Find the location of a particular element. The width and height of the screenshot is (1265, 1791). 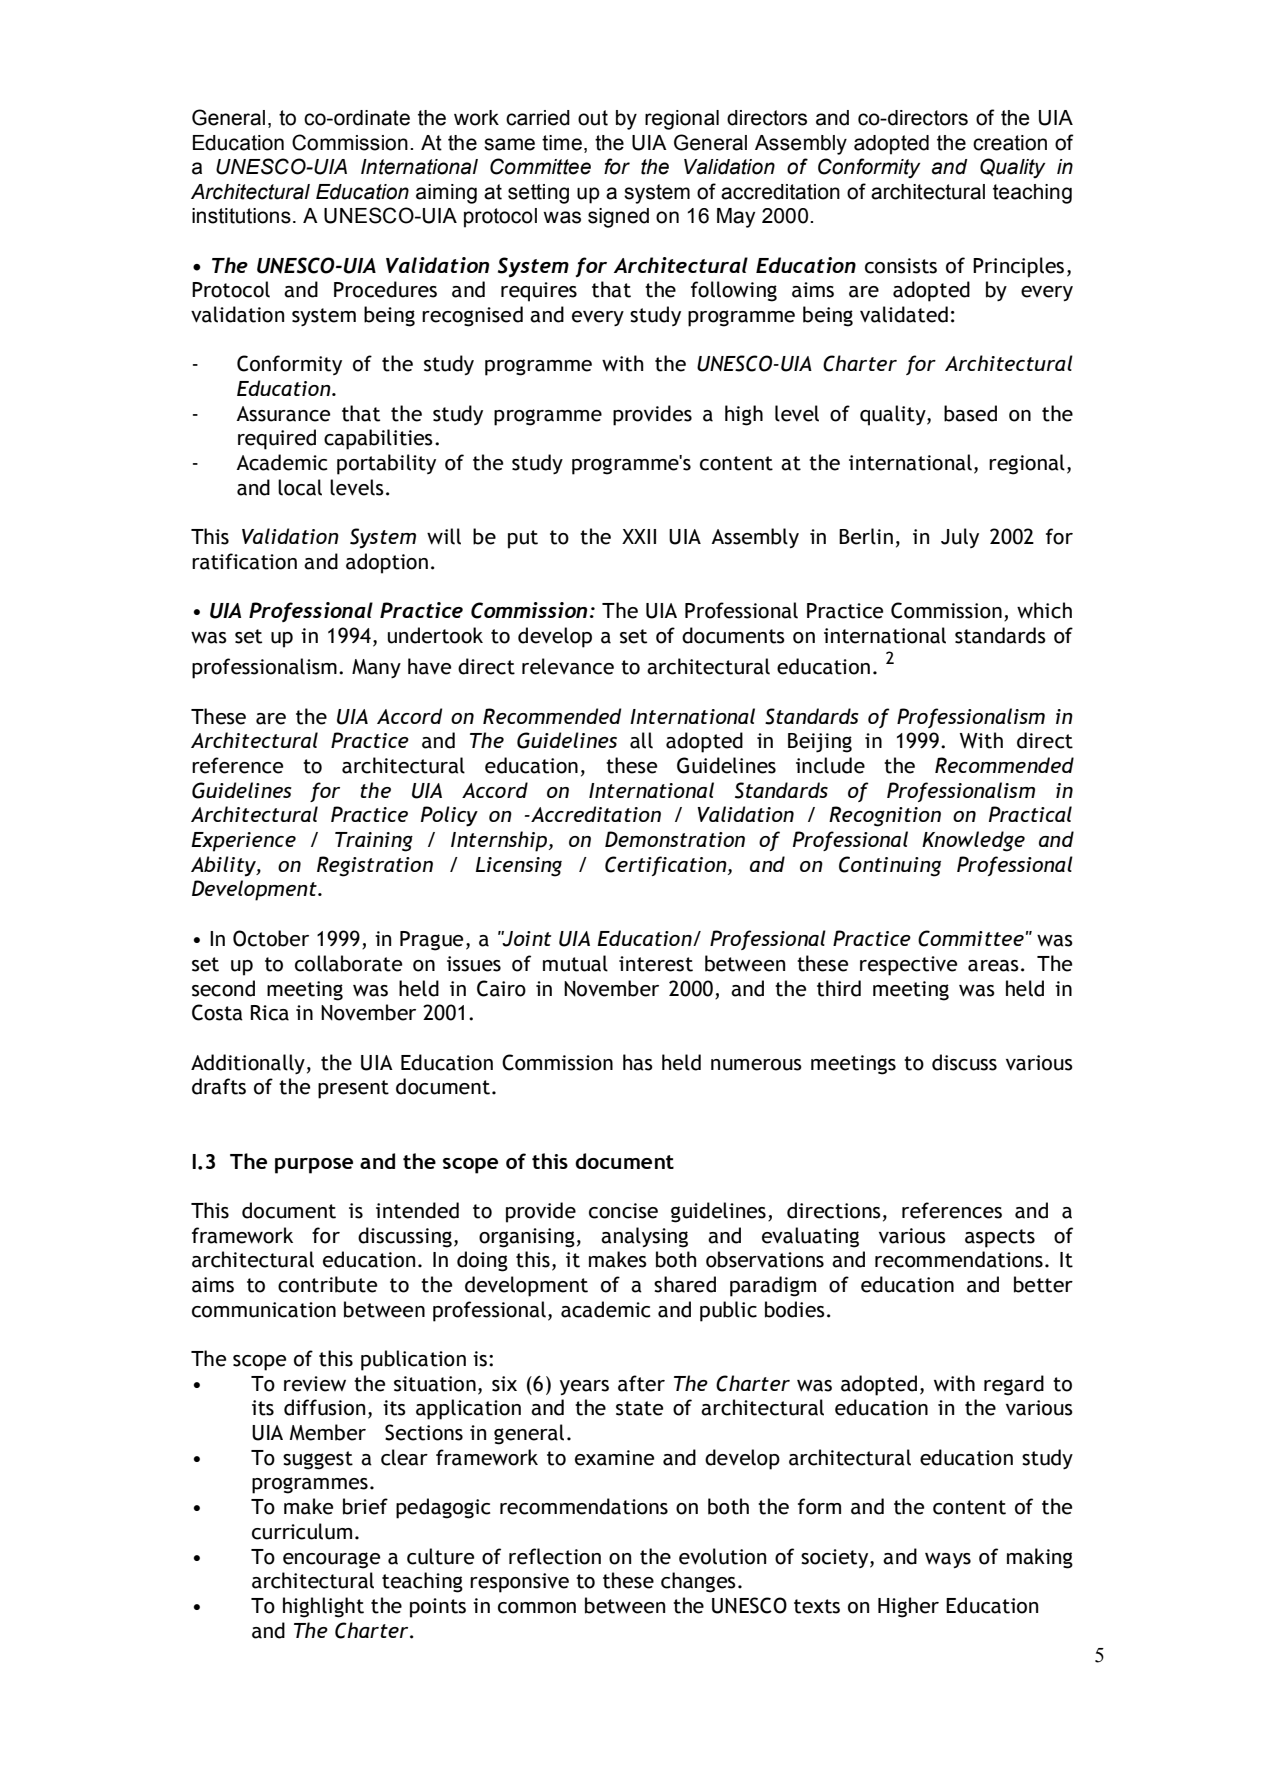

institutions is located at coordinates (241, 216).
